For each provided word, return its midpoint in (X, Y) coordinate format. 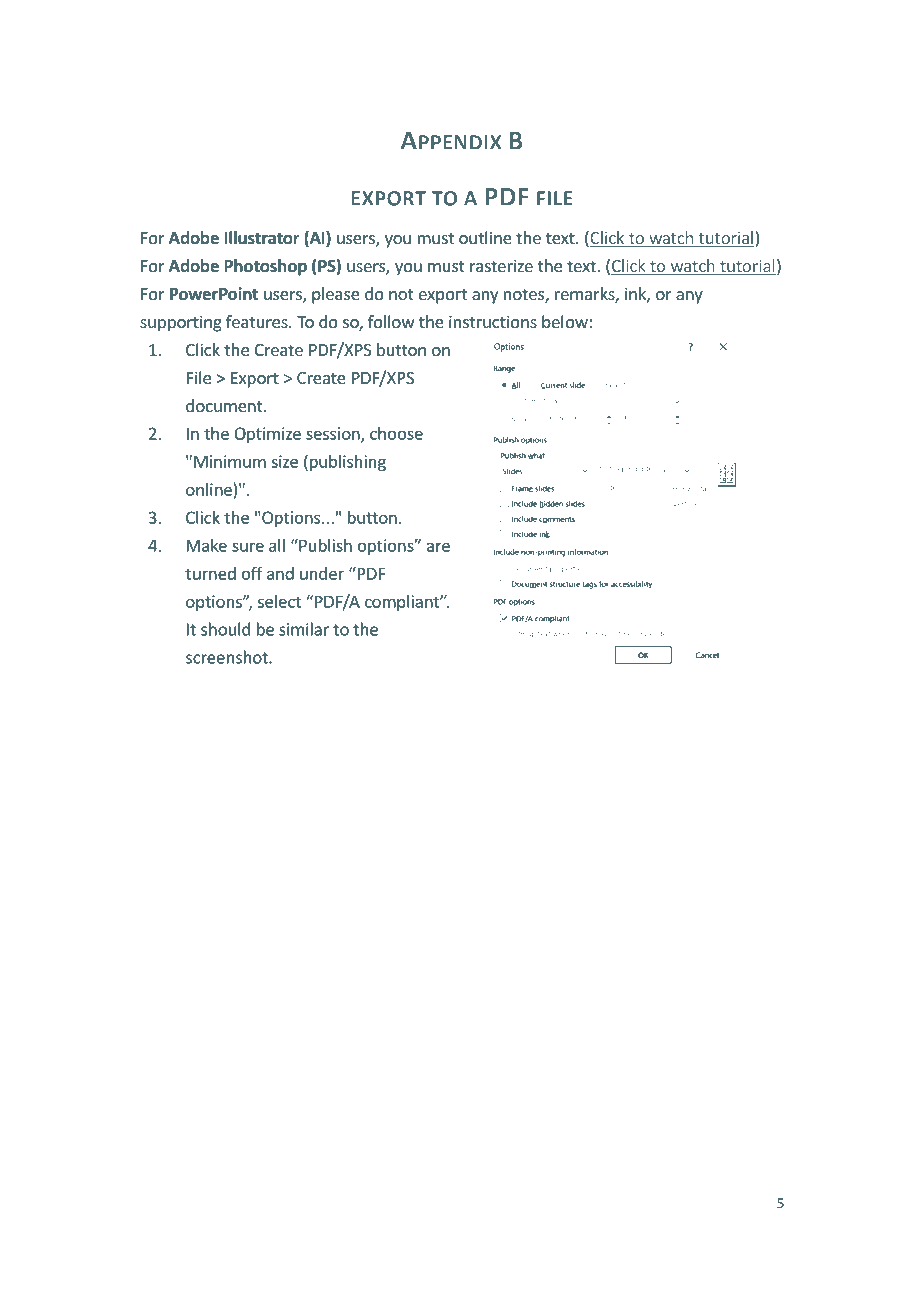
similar (304, 629)
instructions (493, 321)
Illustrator (262, 238)
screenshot (228, 657)
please (336, 295)
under (322, 573)
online (209, 489)
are (438, 547)
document (225, 405)
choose (396, 433)
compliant (403, 603)
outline (485, 237)
